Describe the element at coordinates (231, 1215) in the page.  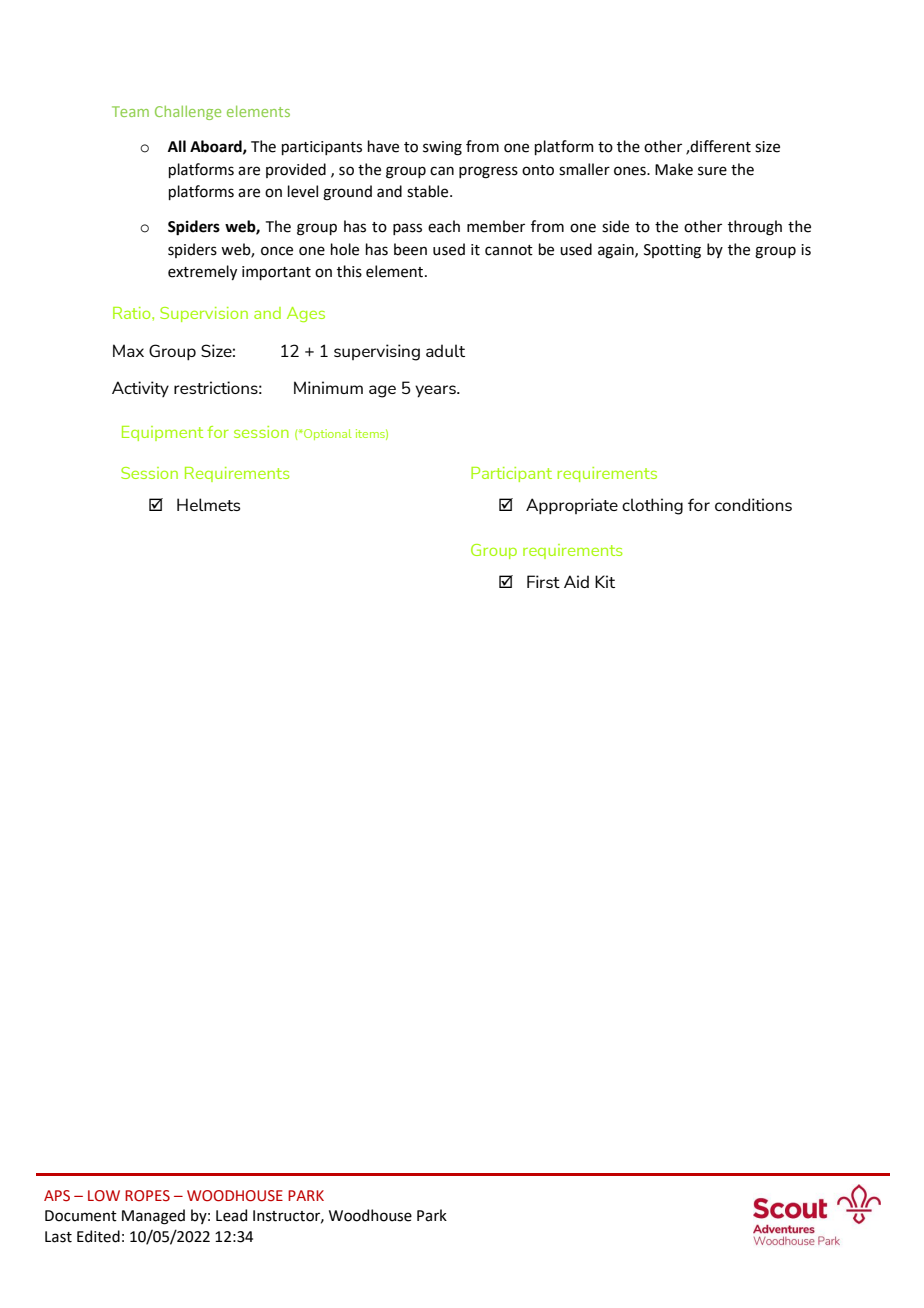
I see `Lead` at that location.
